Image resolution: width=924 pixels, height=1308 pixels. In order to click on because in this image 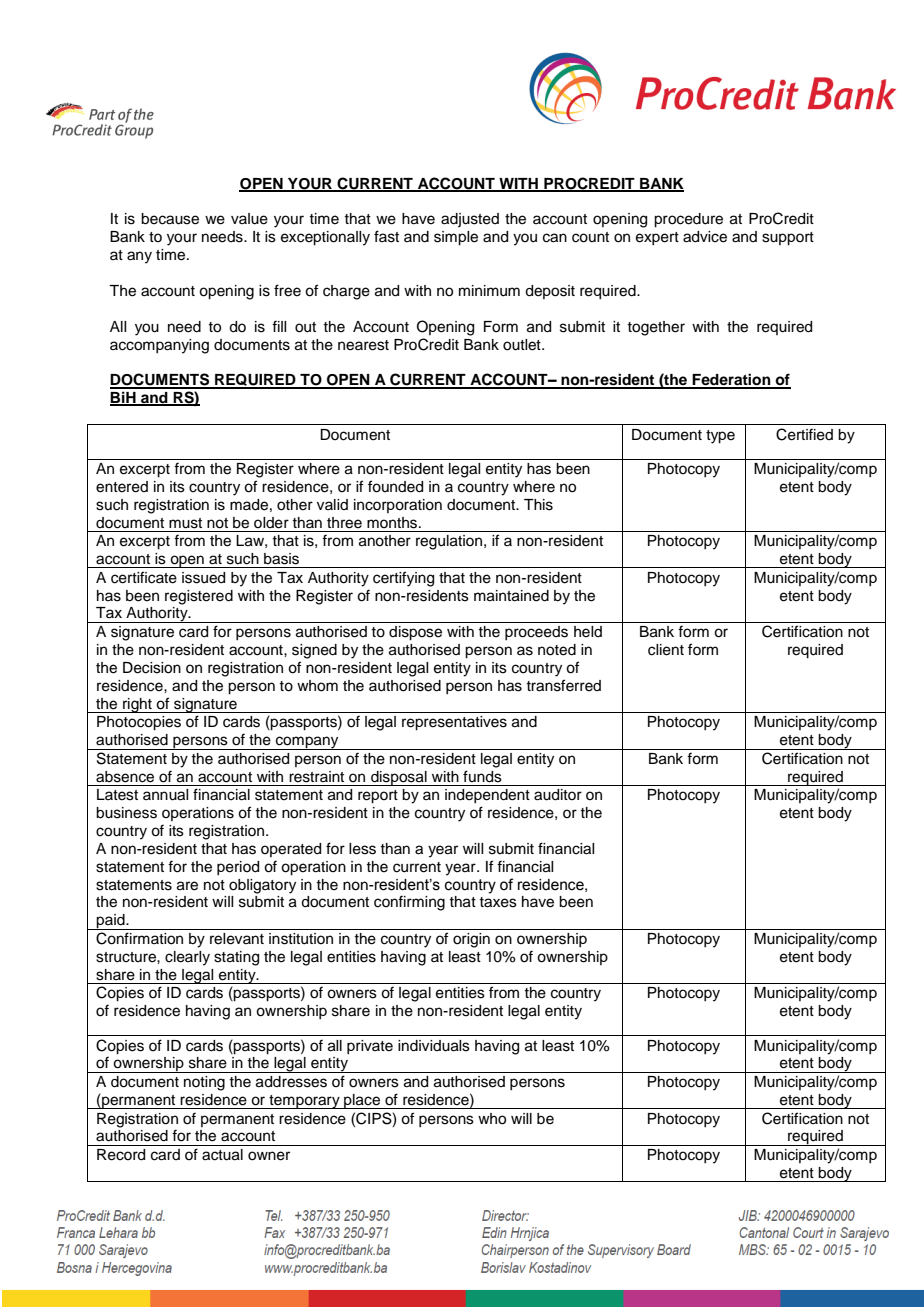, I will do `click(170, 219)`.
